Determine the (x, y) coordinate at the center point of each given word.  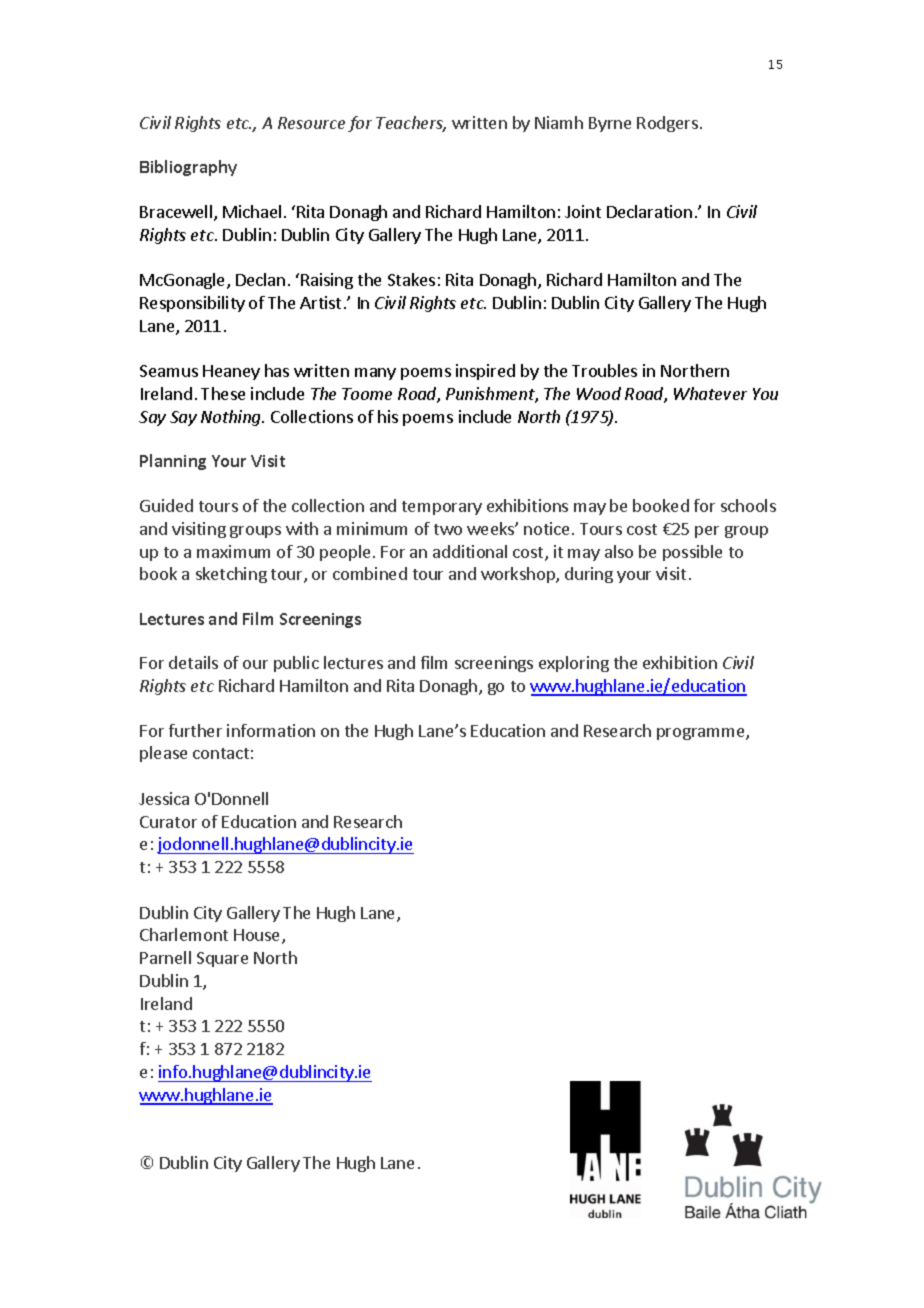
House (258, 936)
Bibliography (188, 168)
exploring (574, 664)
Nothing (232, 418)
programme (702, 734)
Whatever (710, 393)
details (193, 662)
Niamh (559, 122)
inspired (485, 372)
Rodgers (667, 124)
